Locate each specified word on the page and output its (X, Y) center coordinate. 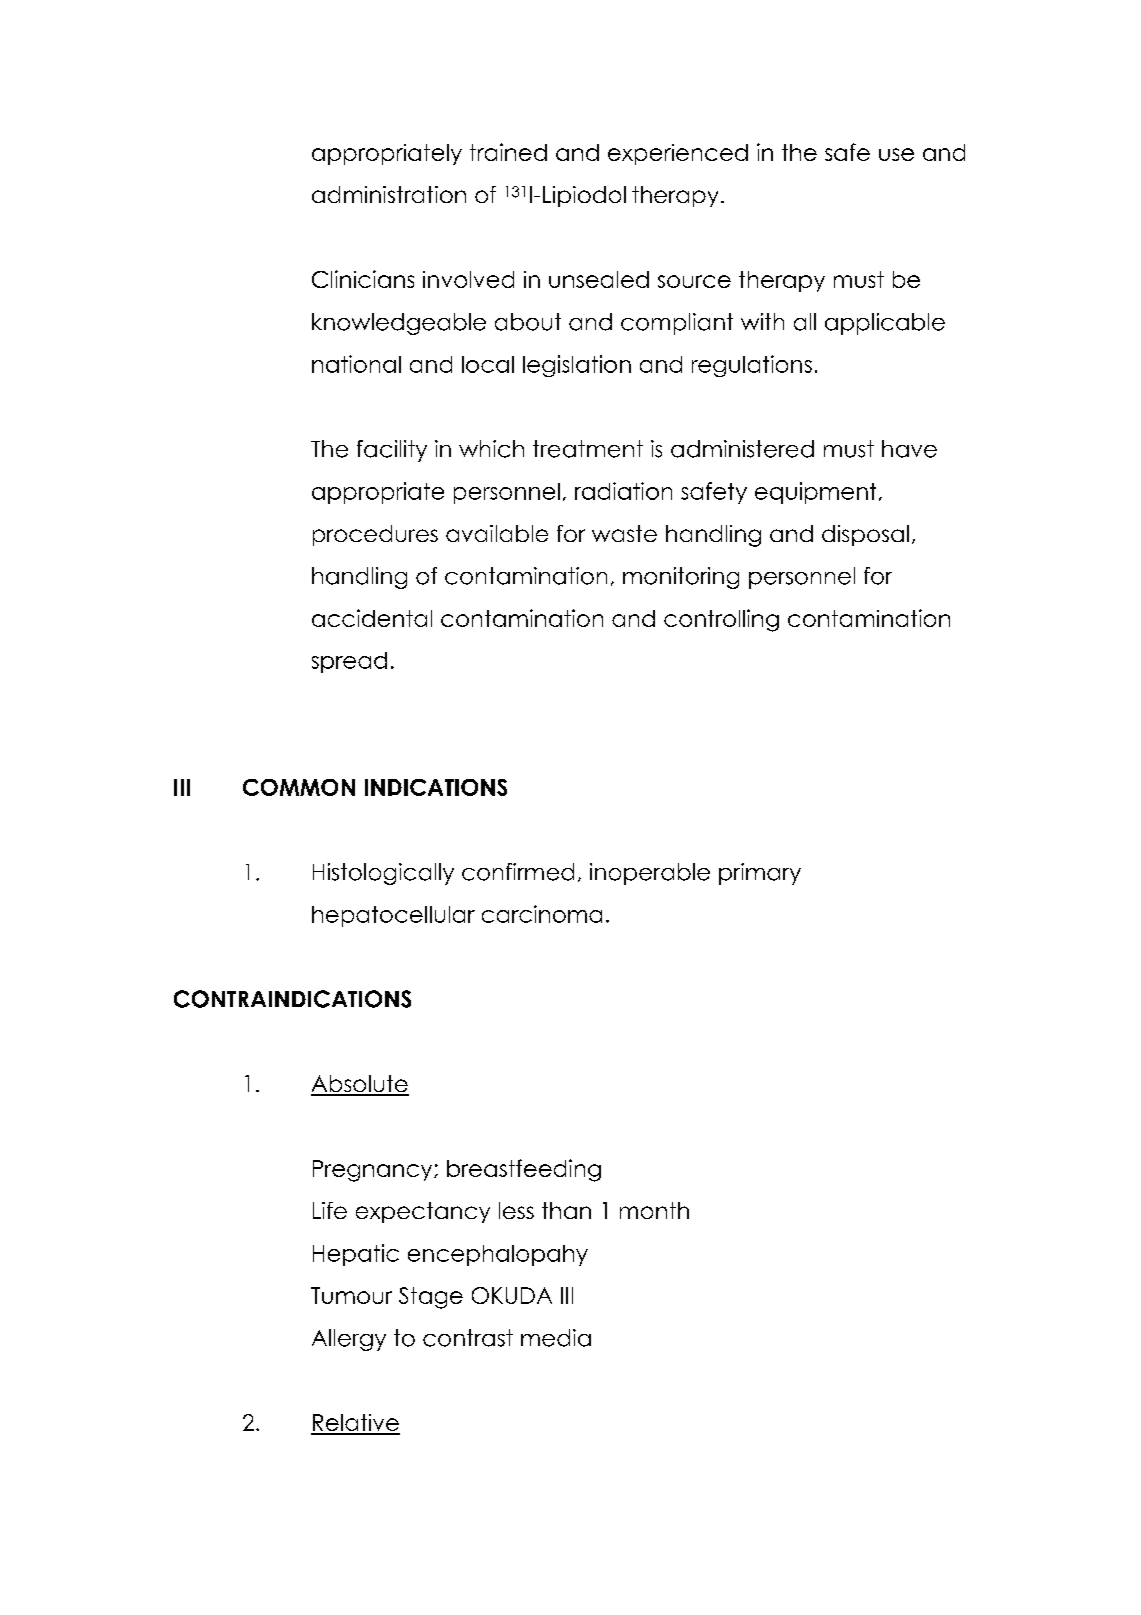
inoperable (650, 874)
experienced (678, 154)
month (654, 1210)
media (556, 1338)
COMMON (299, 787)
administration (389, 194)
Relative (355, 1424)
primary (760, 874)
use (896, 154)
